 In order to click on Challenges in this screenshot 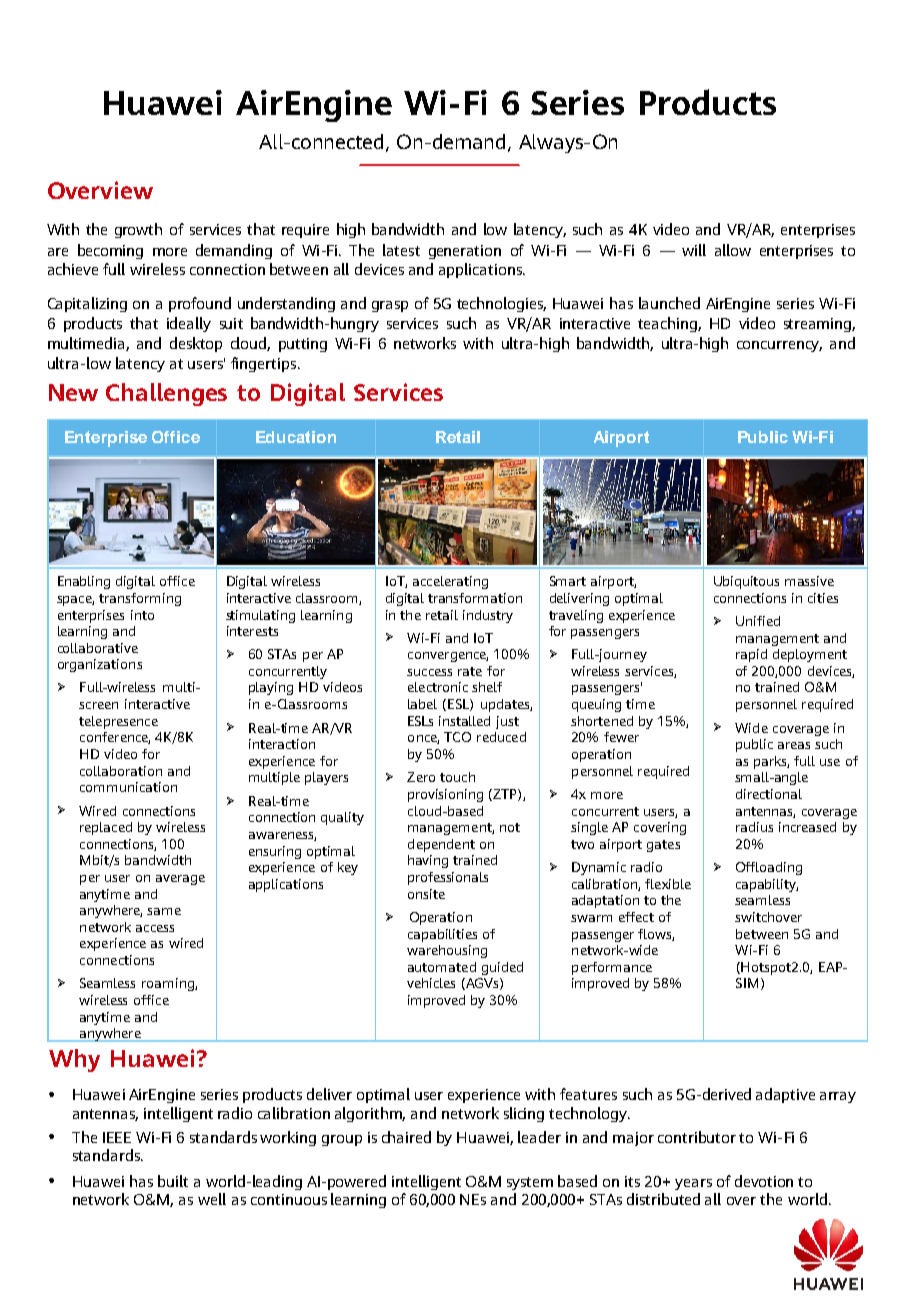, I will do `click(166, 394)`.
